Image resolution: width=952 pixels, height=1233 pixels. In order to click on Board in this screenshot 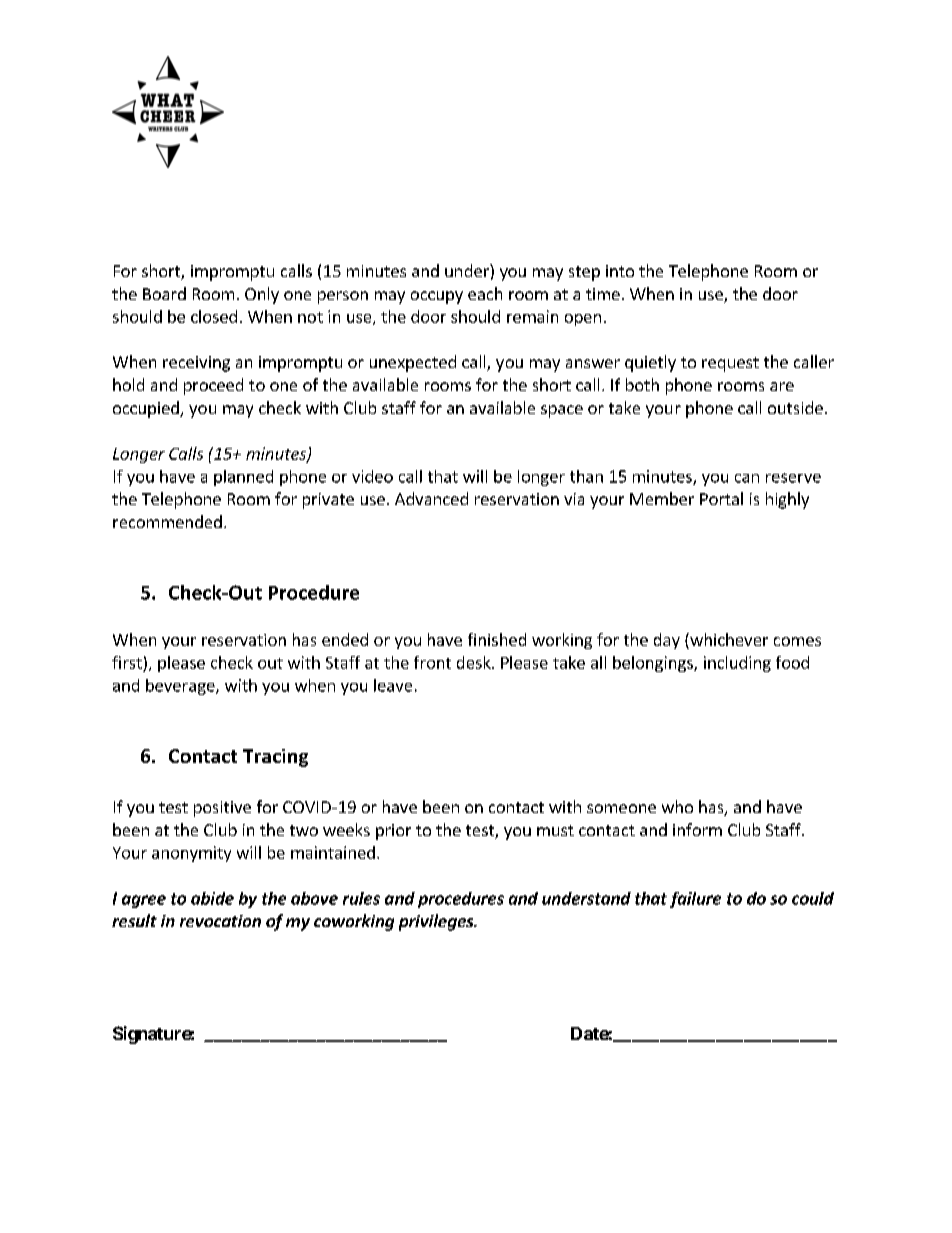, I will do `click(164, 293)`.
